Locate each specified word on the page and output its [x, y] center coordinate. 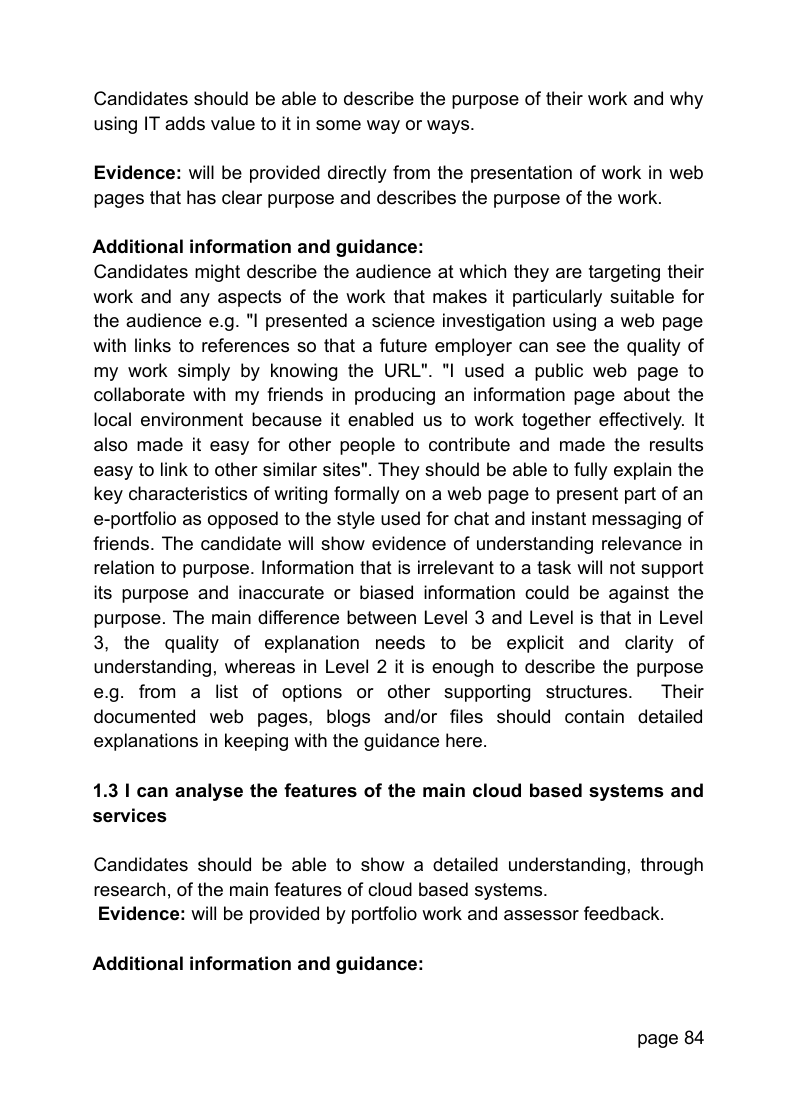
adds [185, 123]
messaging [636, 520]
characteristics [188, 493]
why [686, 100]
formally [367, 495]
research [129, 889]
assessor [541, 915]
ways [449, 127]
